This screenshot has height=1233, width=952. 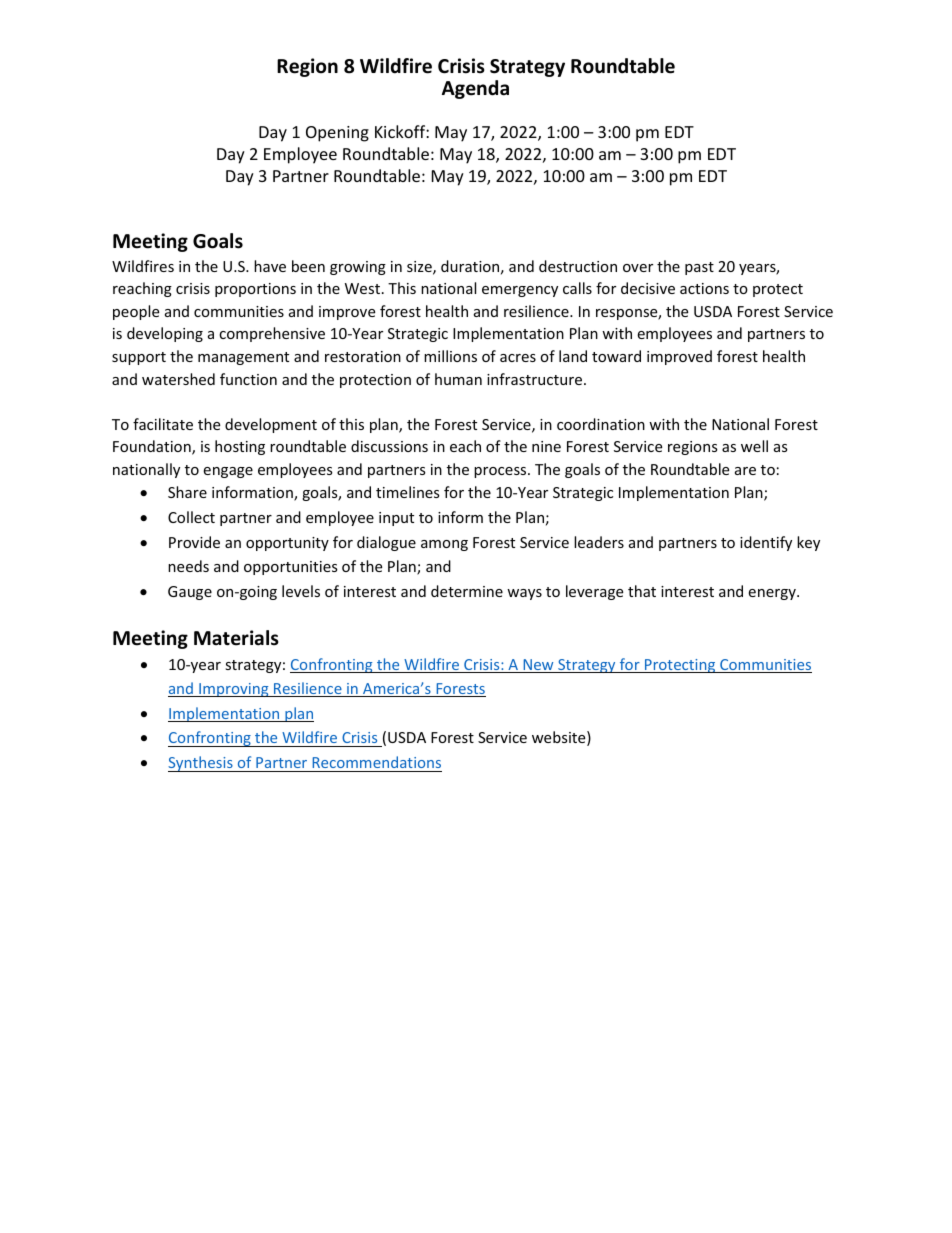 What do you see at coordinates (376, 764) in the screenshot?
I see `Recommendations` at bounding box center [376, 764].
